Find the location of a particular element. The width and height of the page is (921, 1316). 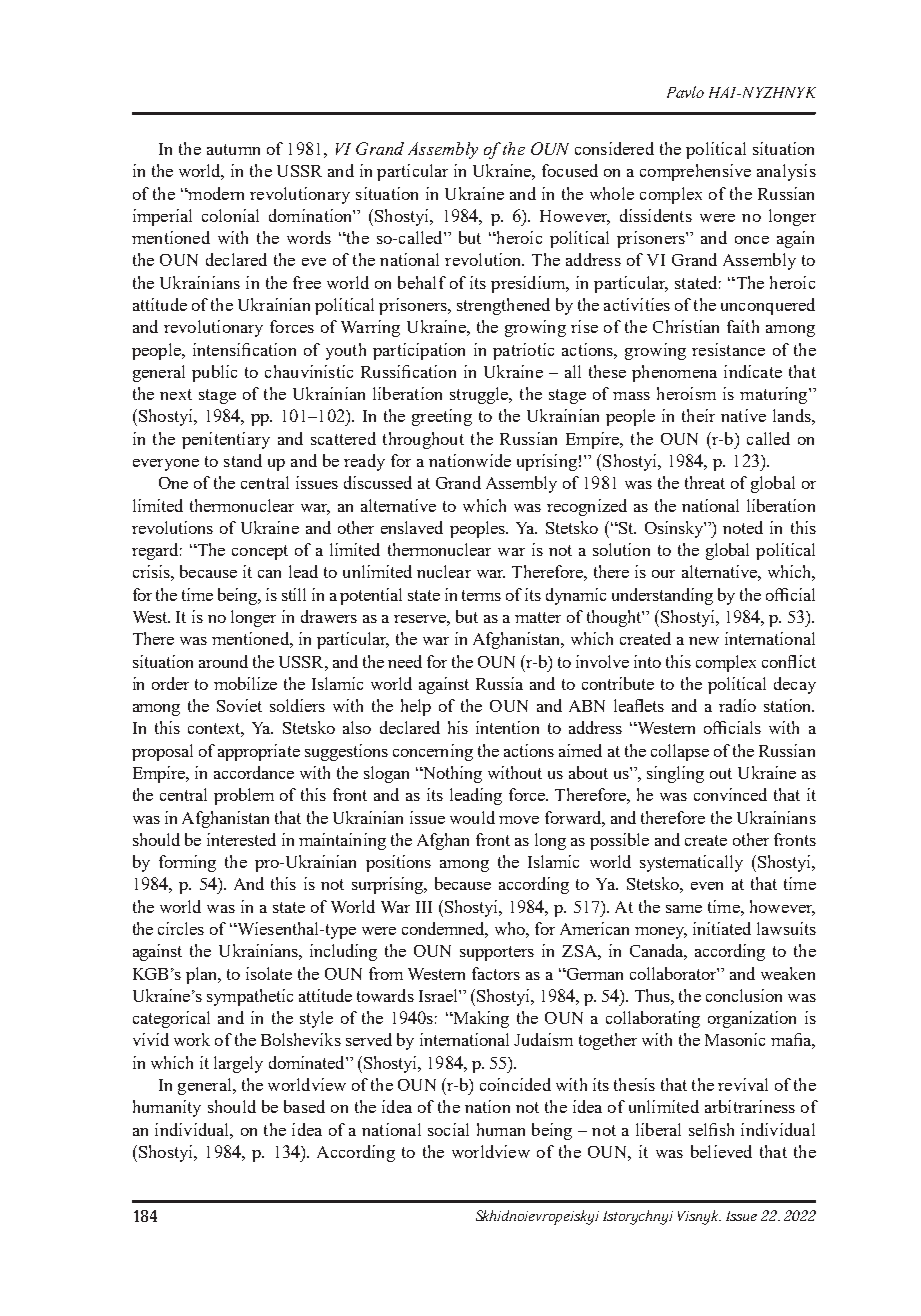

need is located at coordinates (405, 661).
